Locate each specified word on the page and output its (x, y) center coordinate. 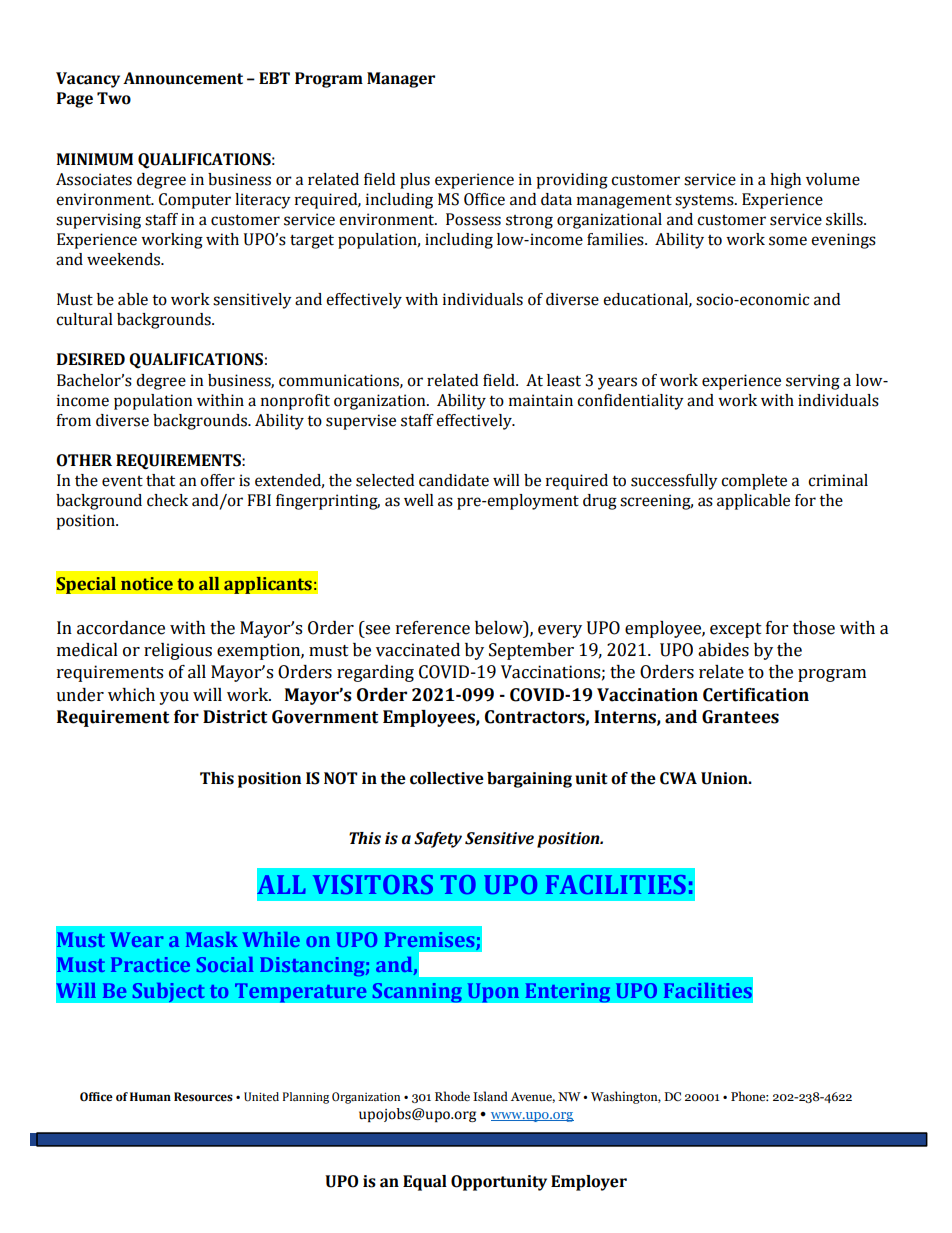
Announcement (183, 78)
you (174, 698)
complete (754, 482)
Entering (568, 993)
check (167, 500)
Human (150, 1096)
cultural (84, 319)
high (785, 181)
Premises (429, 939)
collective (447, 778)
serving (813, 382)
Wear (136, 939)
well (419, 500)
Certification (756, 695)
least (564, 380)
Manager (401, 80)
